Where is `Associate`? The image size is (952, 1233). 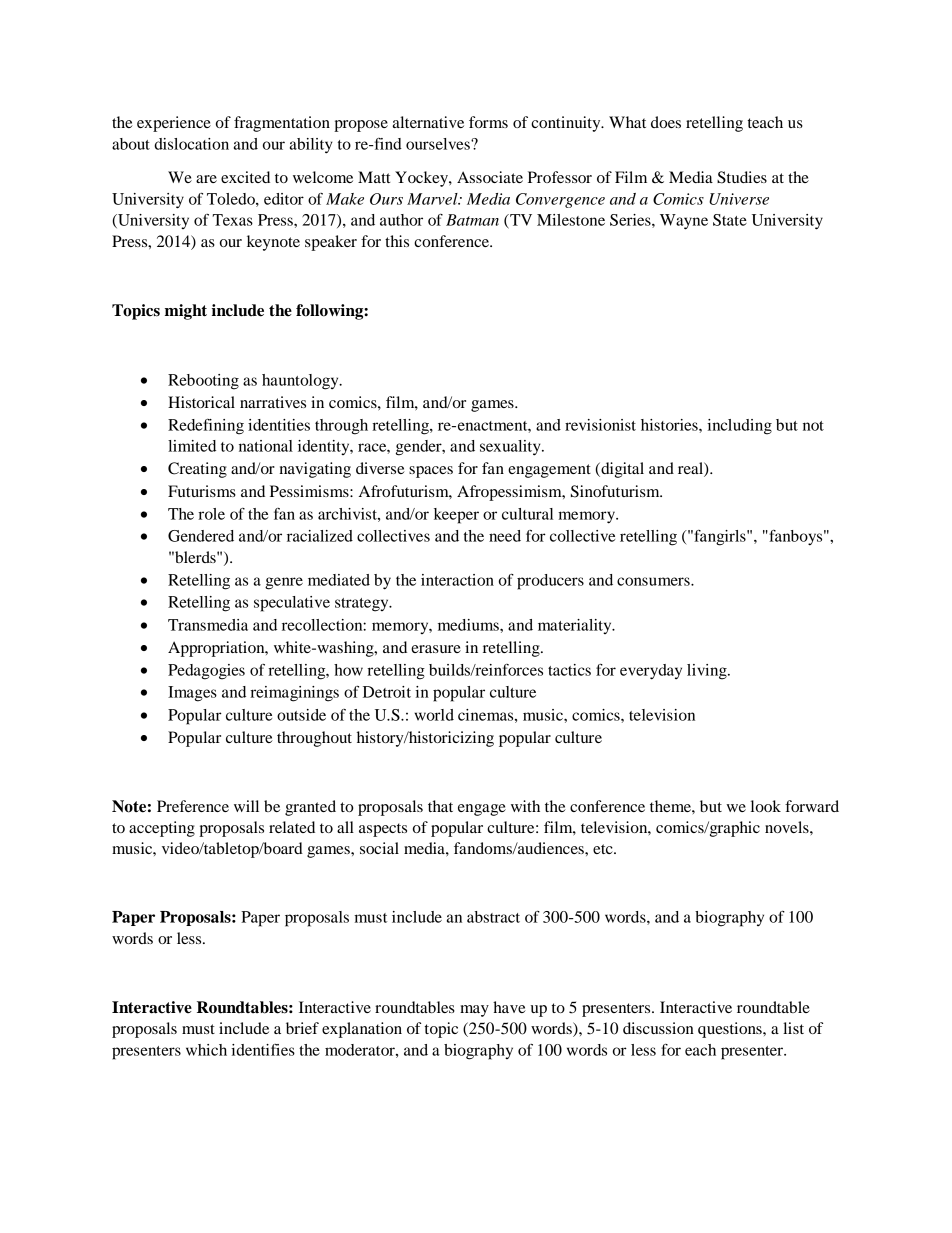 Associate is located at coordinates (490, 177).
